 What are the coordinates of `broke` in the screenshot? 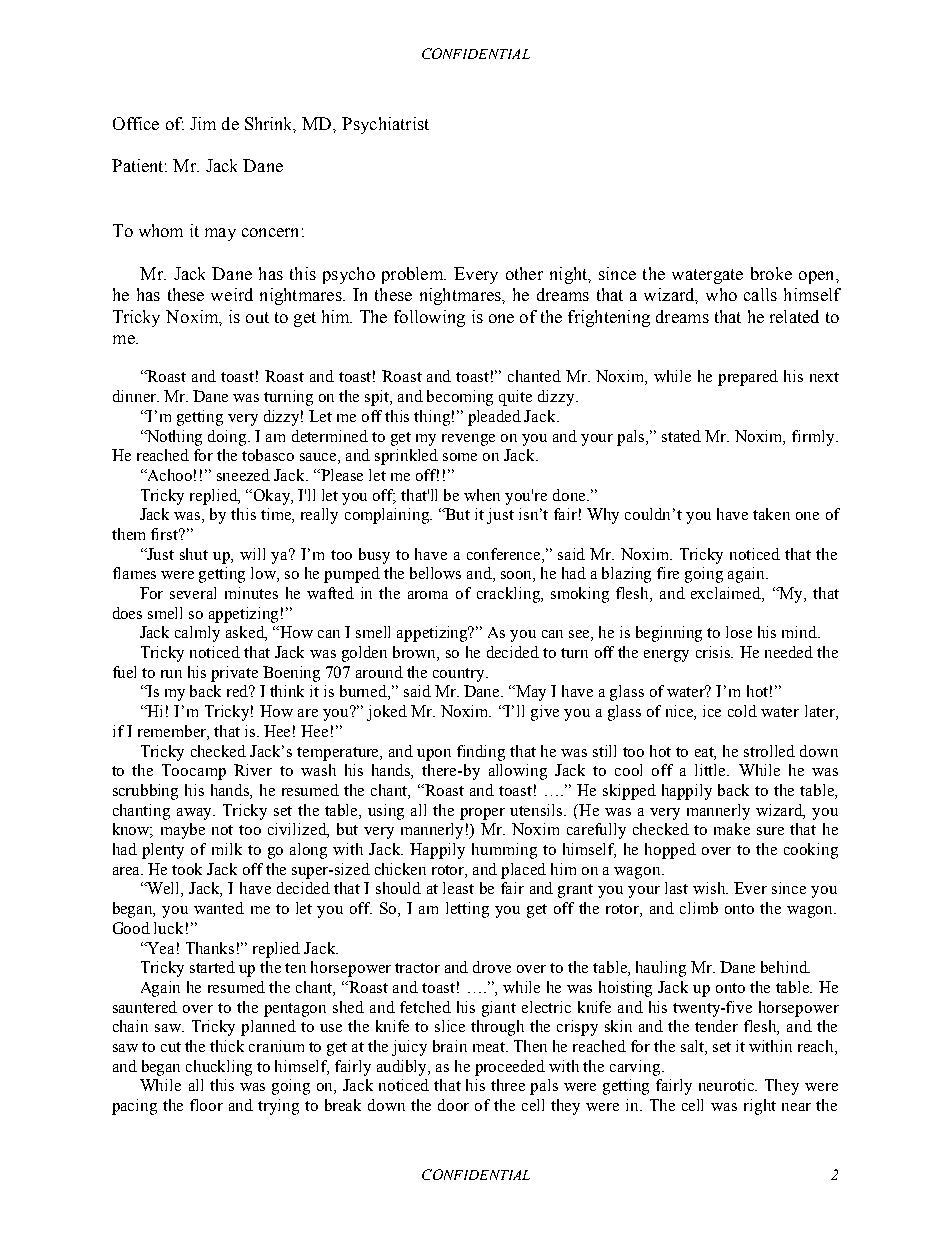 It's located at (771, 273).
